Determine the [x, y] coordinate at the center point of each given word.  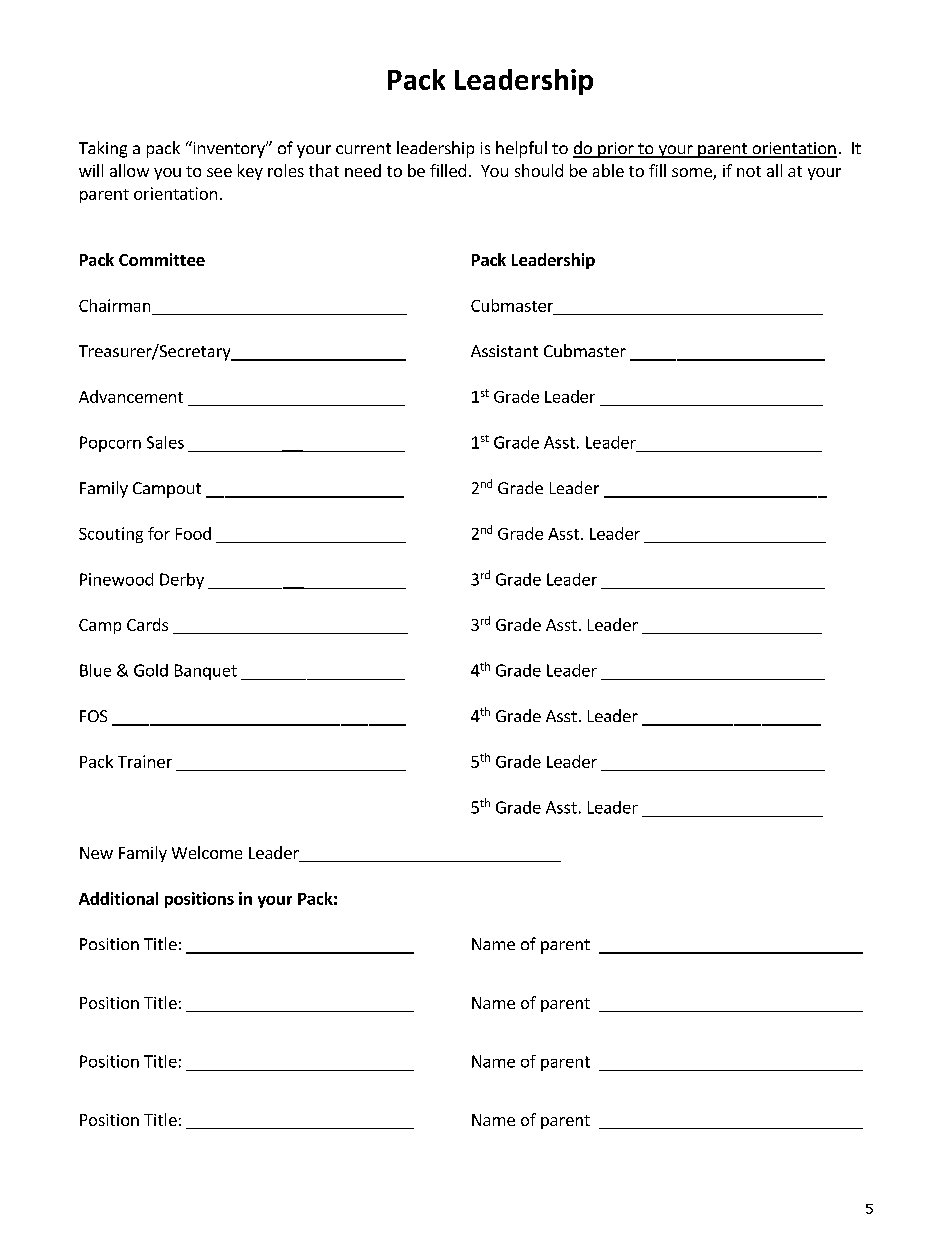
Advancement [131, 396]
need [363, 170]
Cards [147, 624]
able [608, 170]
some [693, 174]
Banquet [206, 672]
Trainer [145, 761]
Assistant [504, 351]
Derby [182, 581]
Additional [118, 898]
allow [129, 170]
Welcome [207, 852]
